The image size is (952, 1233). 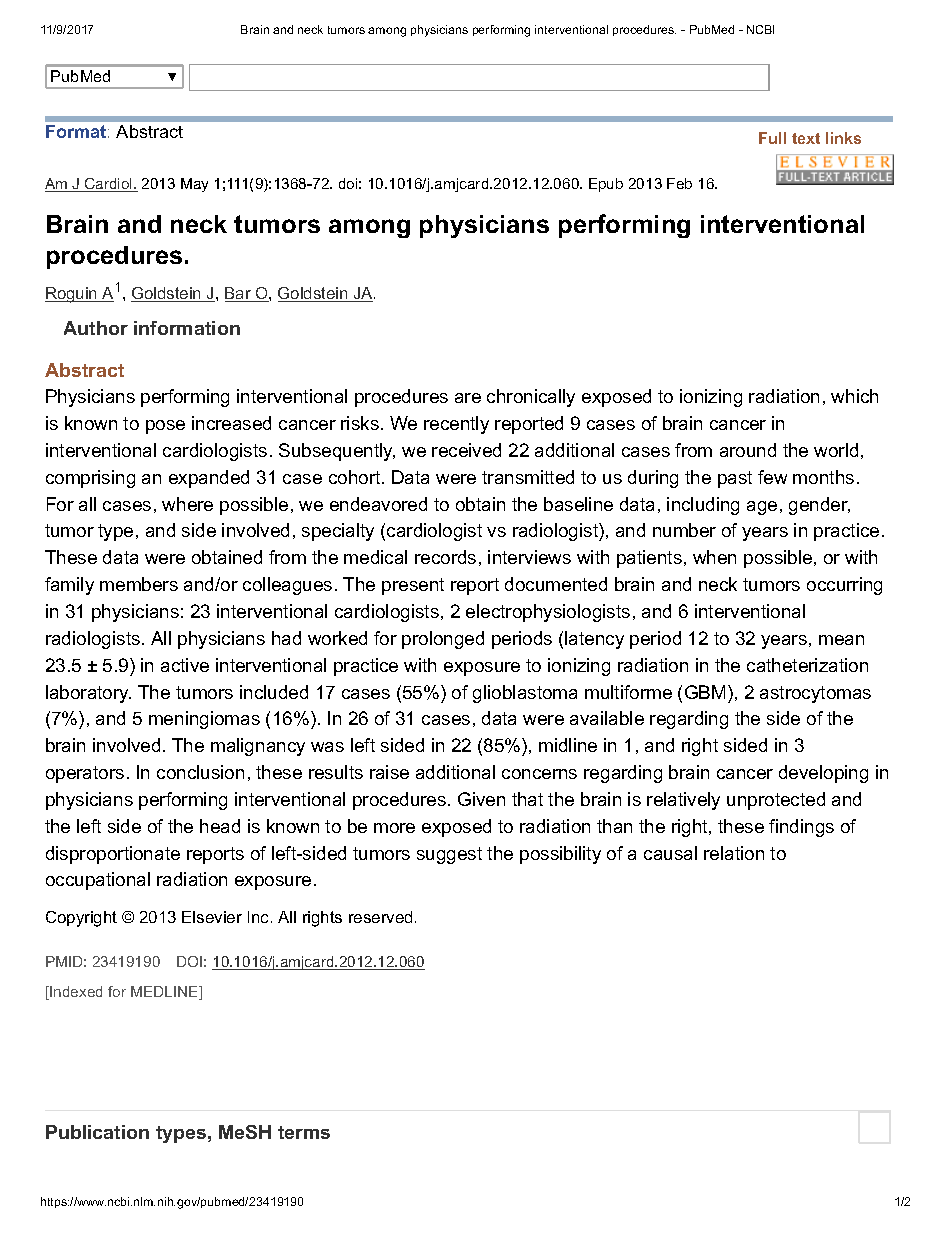 I want to click on Publication, so click(x=97, y=1132).
